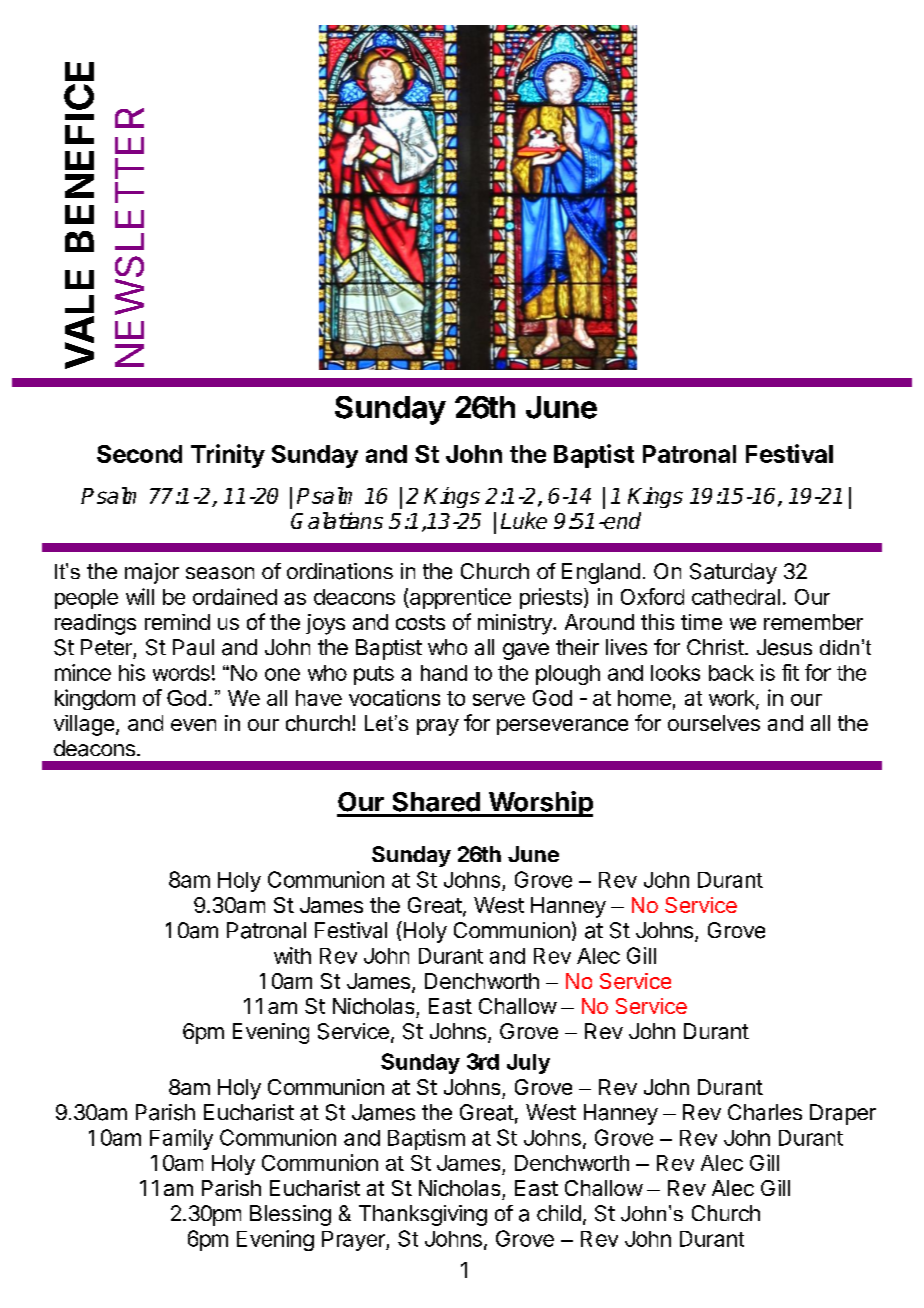 This page has height=1308, width=924. Describe the element at coordinates (528, 1064) in the page. I see `July` at that location.
